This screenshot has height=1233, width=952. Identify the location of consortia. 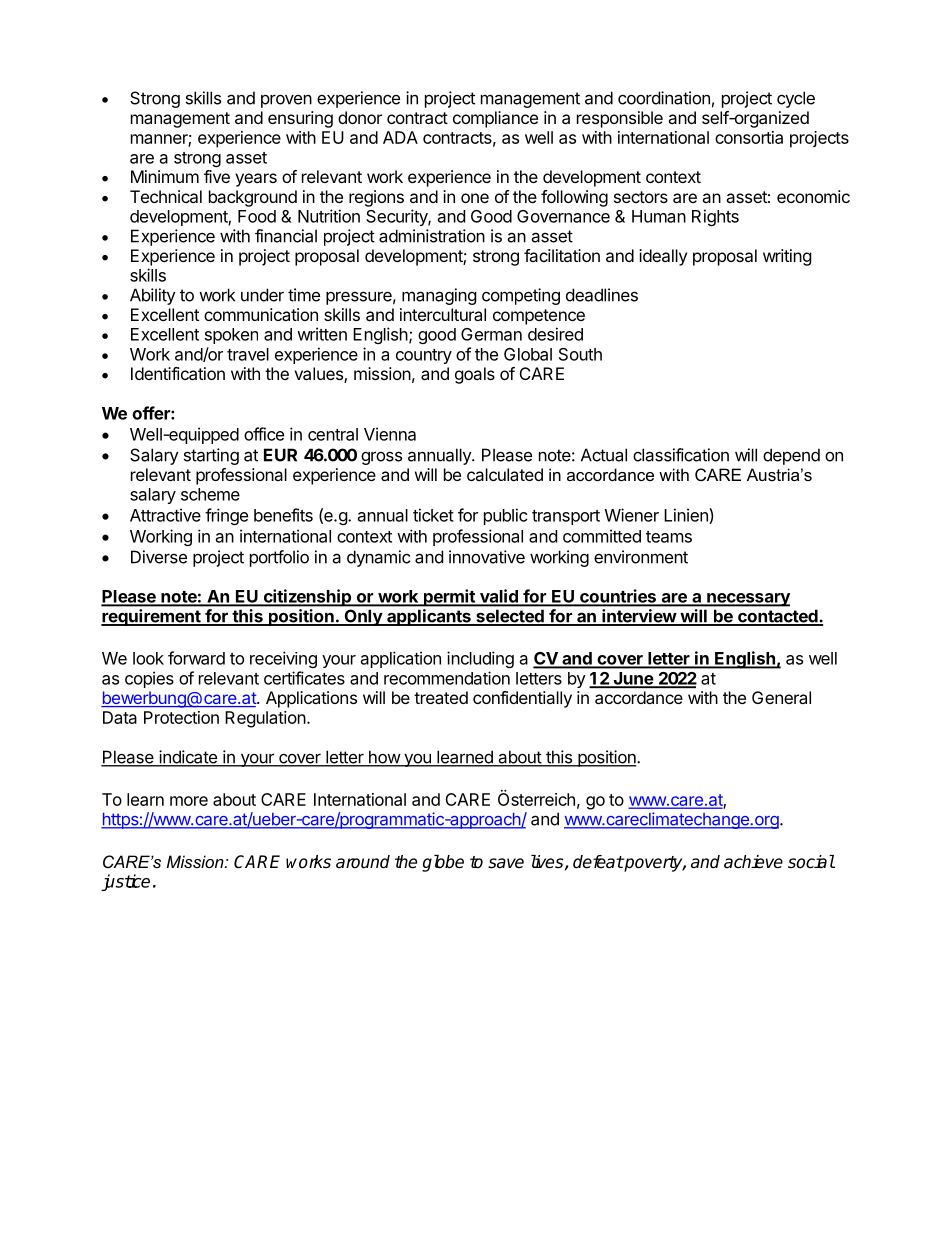
(749, 137).
